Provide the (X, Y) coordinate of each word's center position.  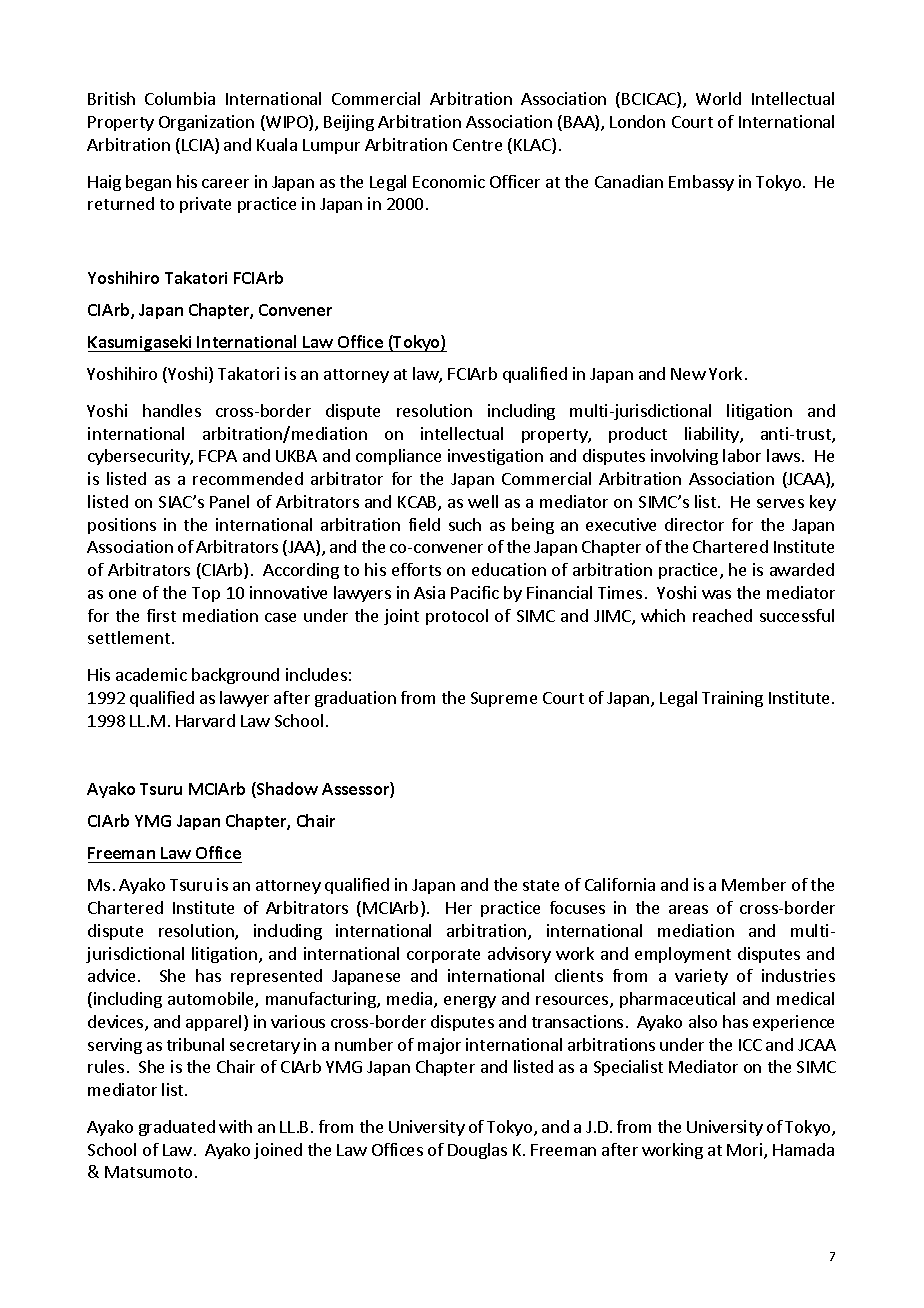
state (541, 885)
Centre (477, 145)
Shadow (286, 790)
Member (754, 884)
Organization (206, 123)
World (718, 98)
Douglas (477, 1151)
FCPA (218, 456)
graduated (177, 1128)
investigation (495, 457)
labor (742, 455)
